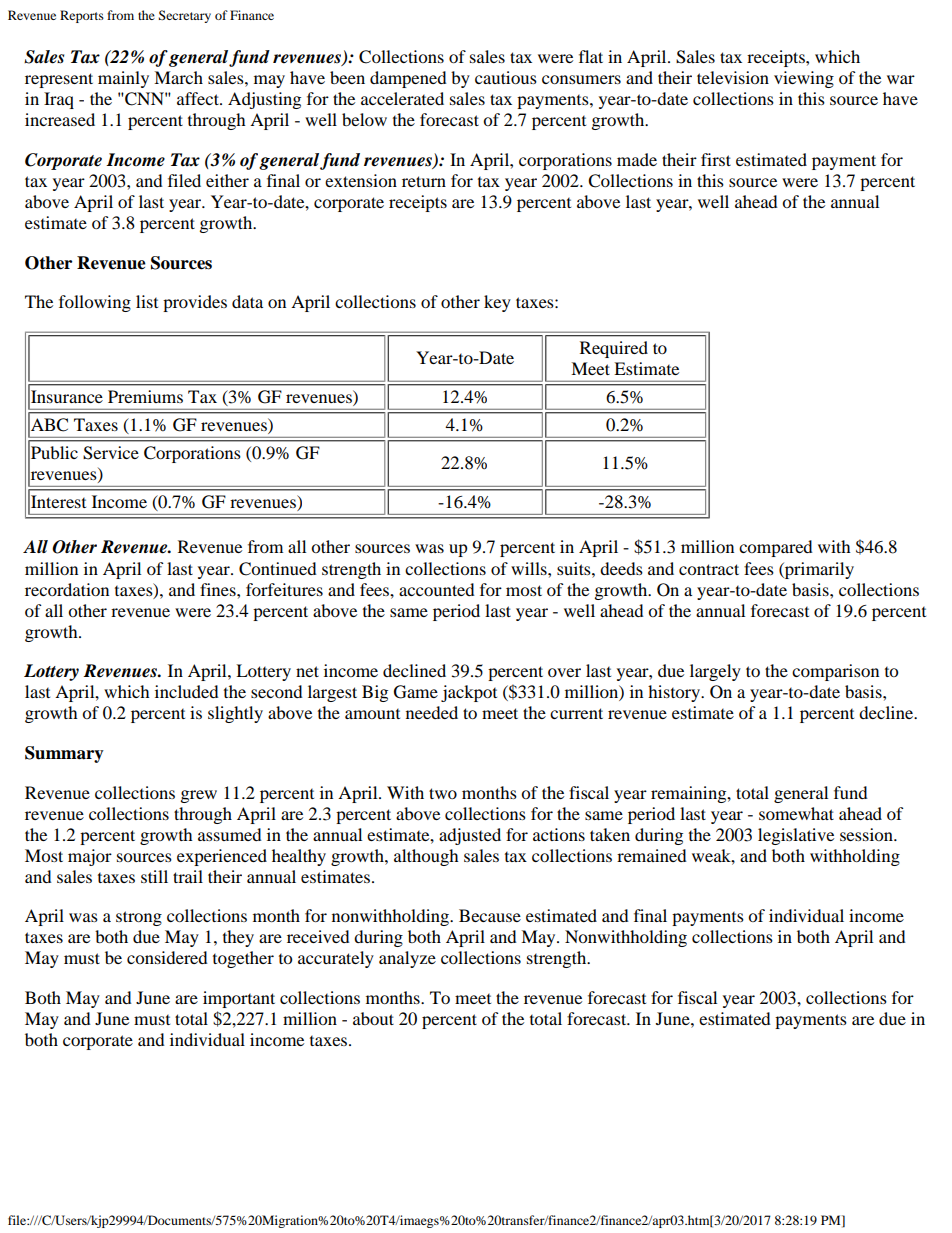 Image resolution: width=952 pixels, height=1233 pixels. Describe the element at coordinates (443, 793) in the image. I see `two` at that location.
